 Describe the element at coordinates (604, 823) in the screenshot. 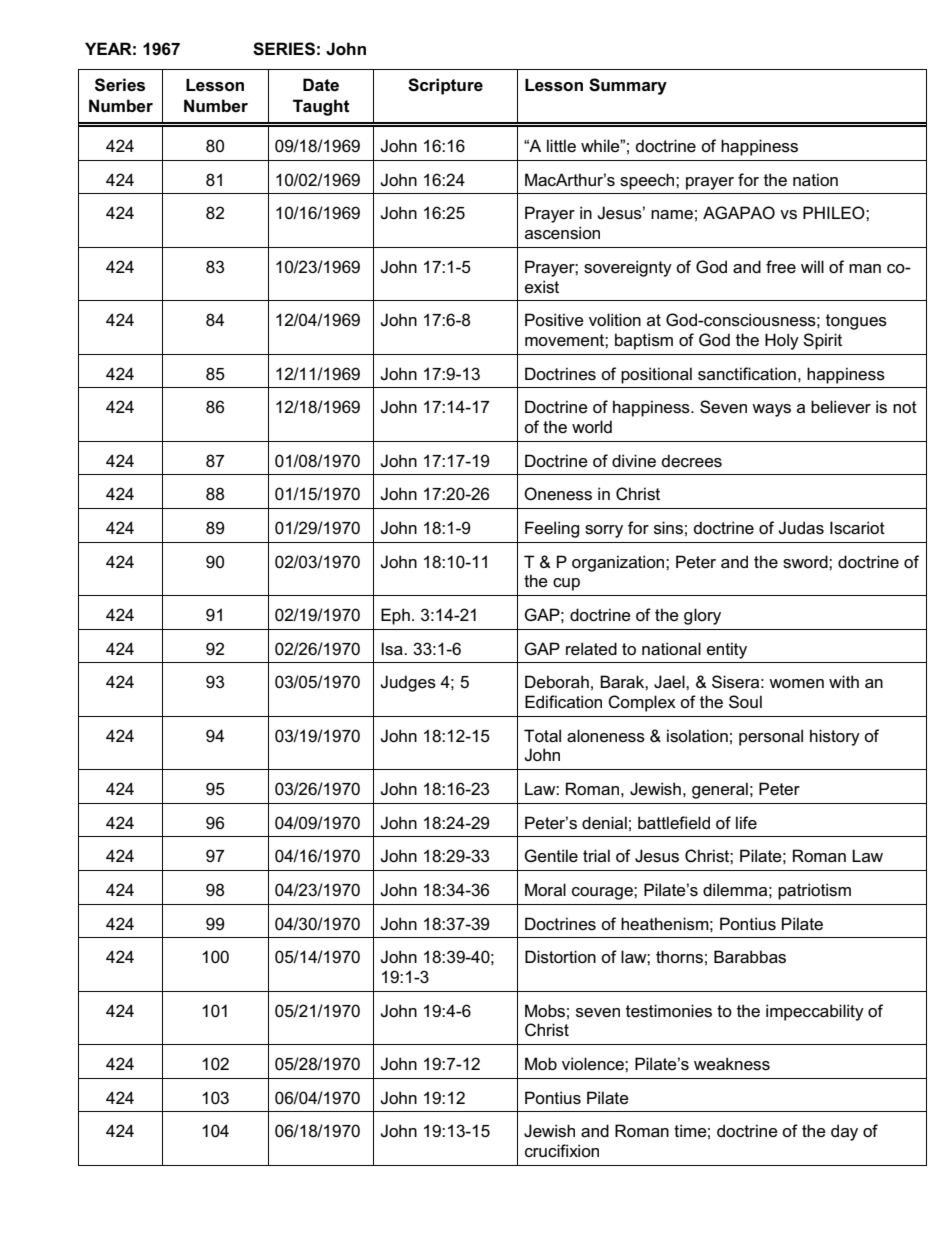

I see `denial` at that location.
